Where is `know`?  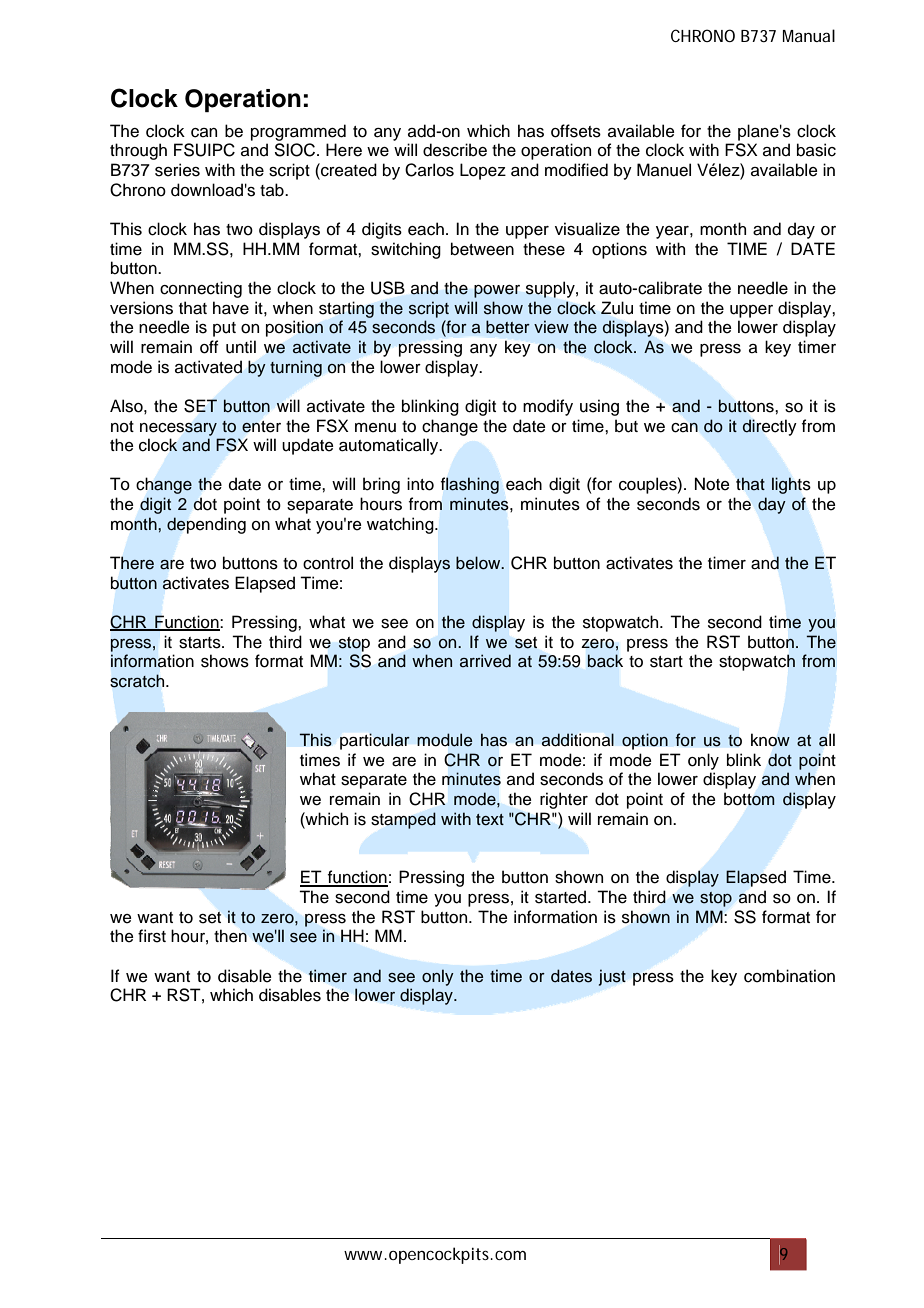
know is located at coordinates (770, 740).
